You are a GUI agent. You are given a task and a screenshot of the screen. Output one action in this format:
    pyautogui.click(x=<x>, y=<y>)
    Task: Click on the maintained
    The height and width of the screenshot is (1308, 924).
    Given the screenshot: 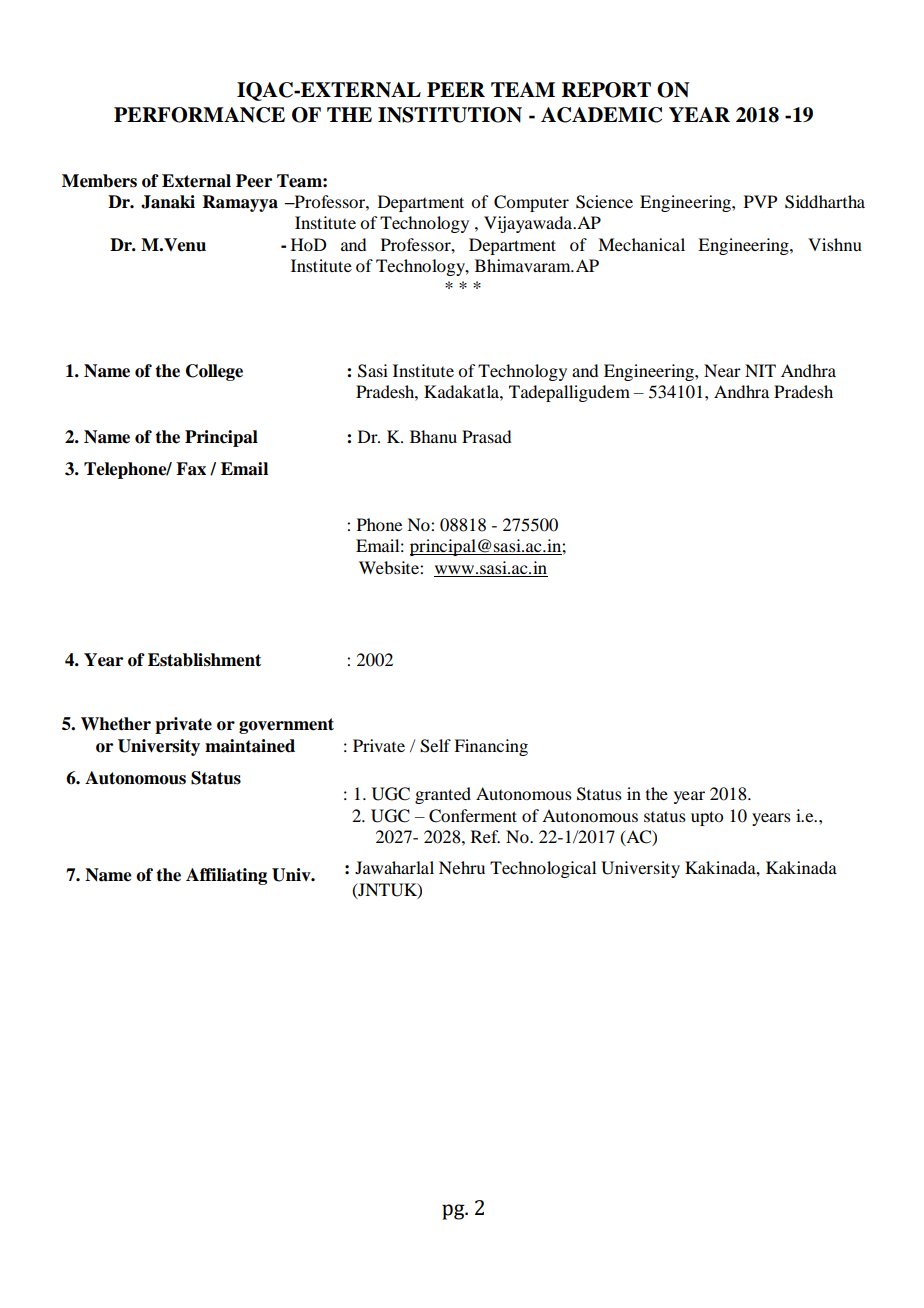 What is the action you would take?
    pyautogui.click(x=250, y=746)
